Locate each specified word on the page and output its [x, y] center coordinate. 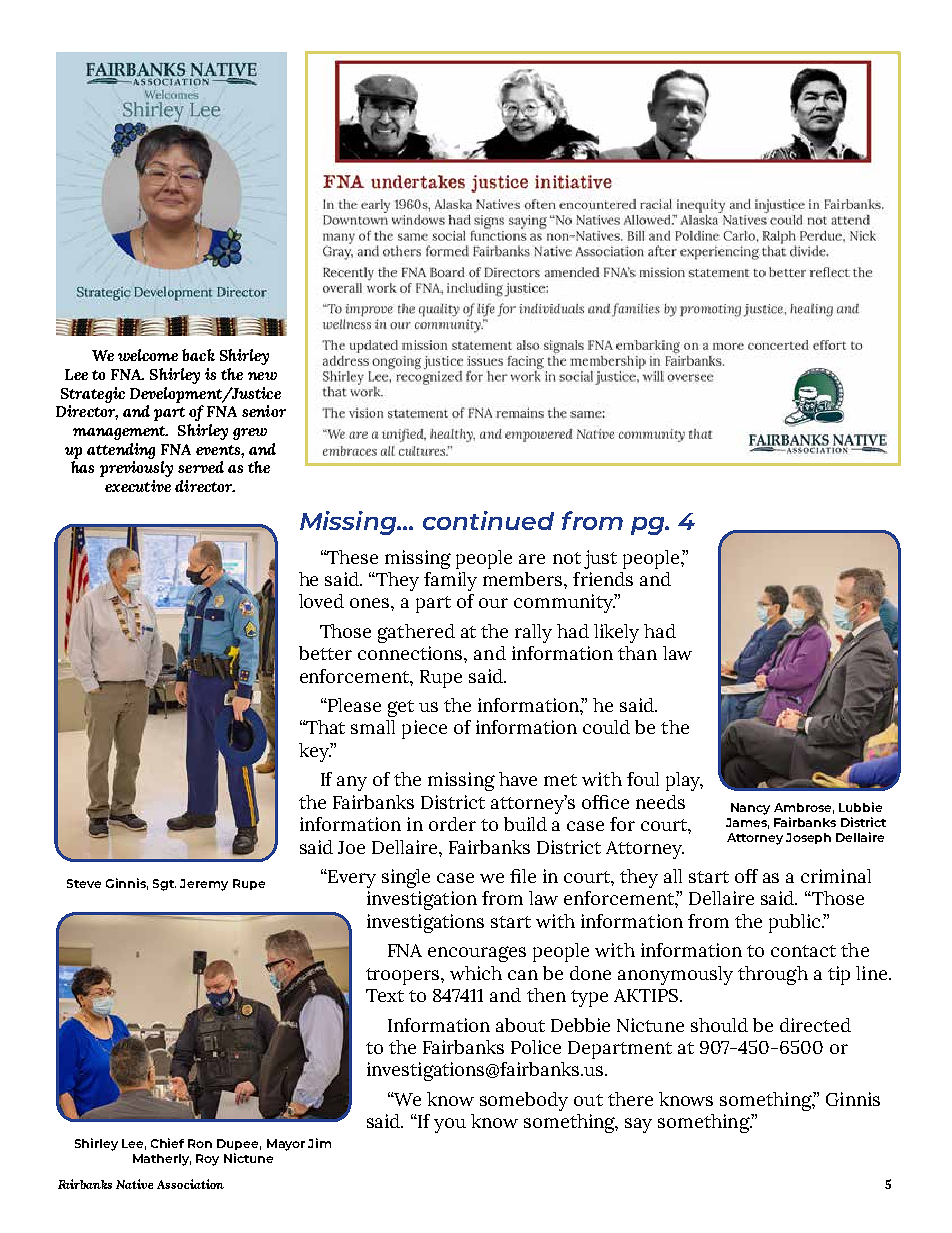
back [198, 355]
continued [488, 520]
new [262, 376]
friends [603, 579]
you [450, 1125]
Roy [207, 1160]
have [518, 779]
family [450, 581]
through [773, 975]
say [638, 1125]
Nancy [750, 809]
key [315, 752]
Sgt [164, 885]
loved [321, 601]
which [476, 973]
